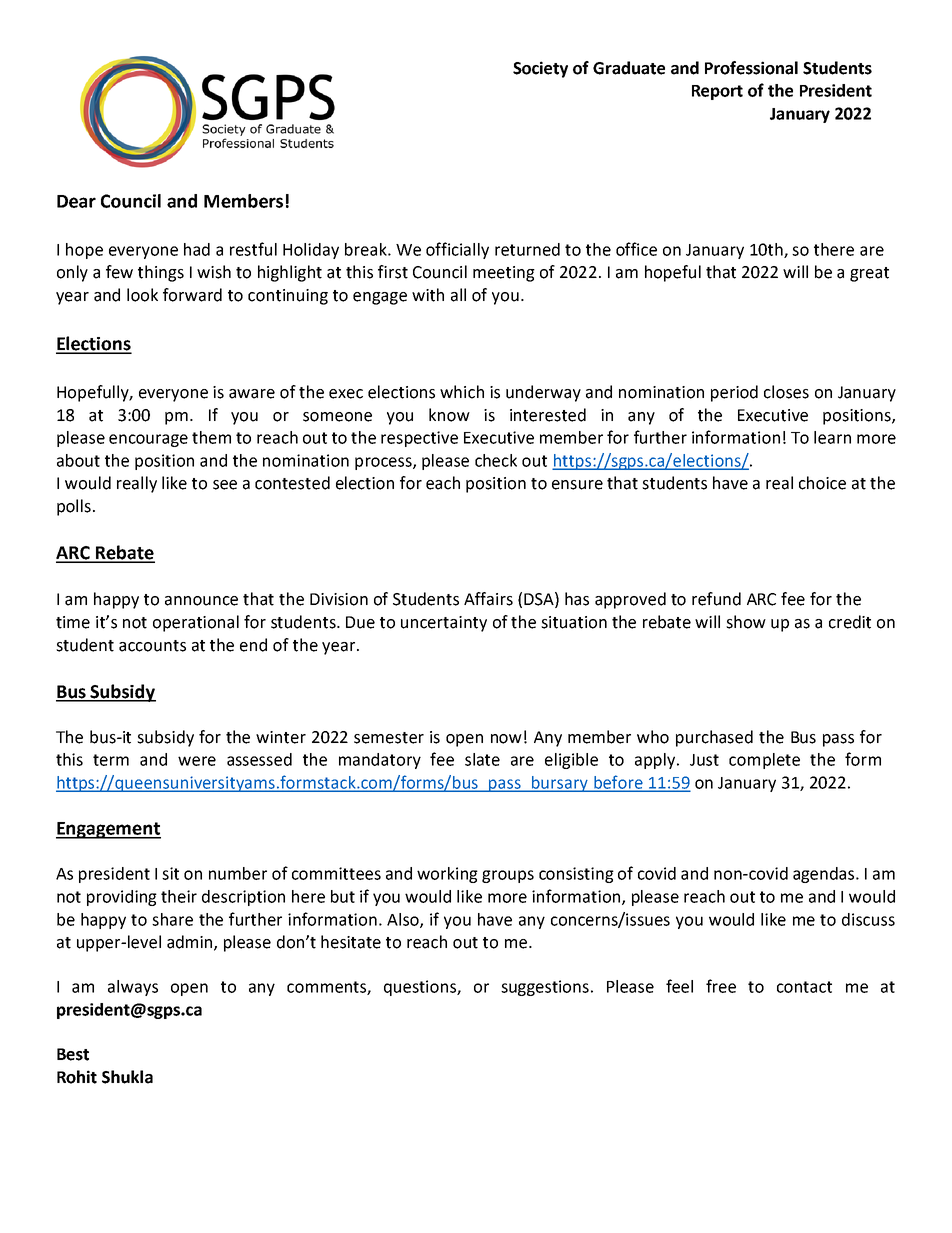  I want to click on Affairs, so click(488, 599).
